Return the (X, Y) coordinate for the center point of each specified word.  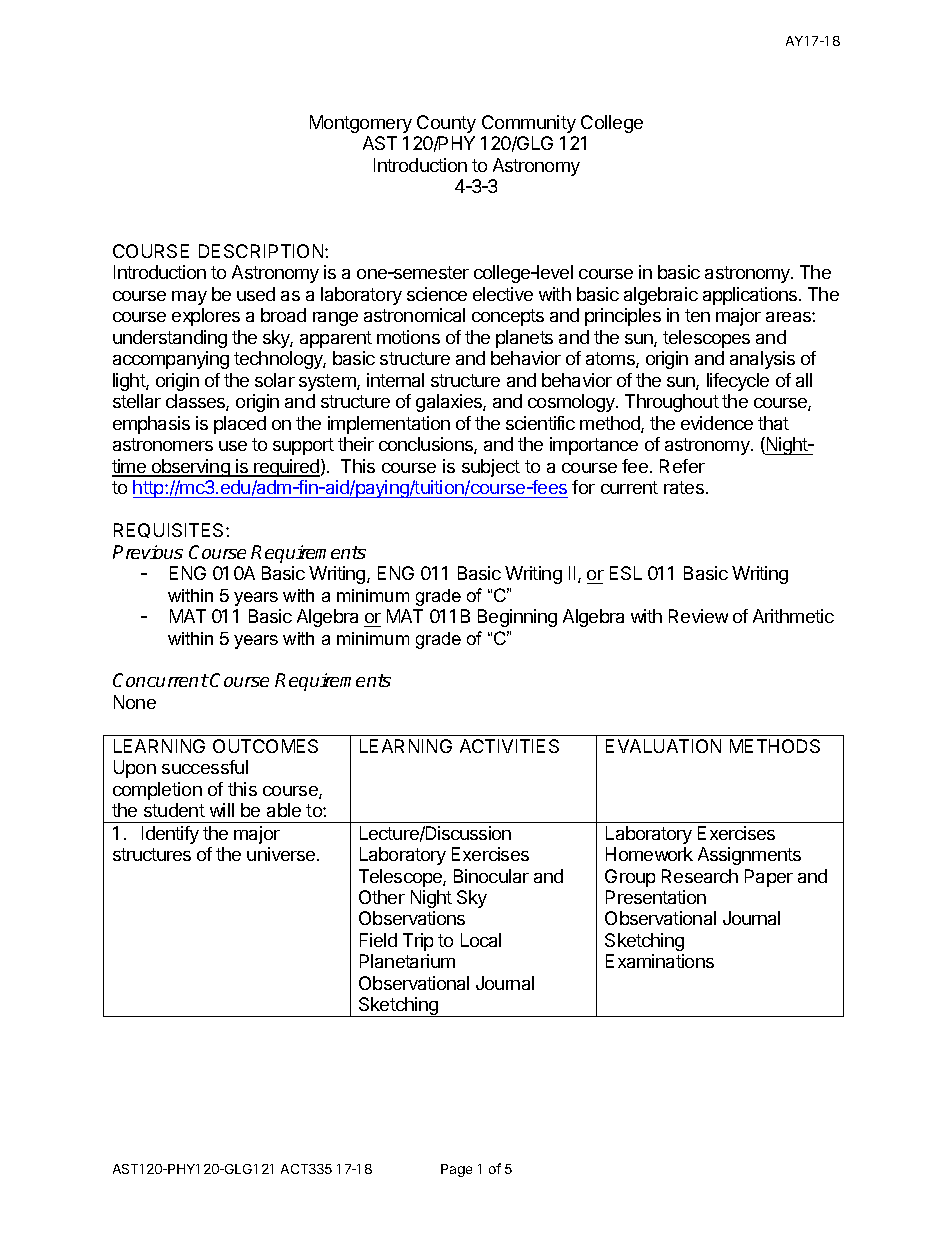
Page (456, 1170)
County (446, 124)
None (135, 702)
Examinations (660, 961)
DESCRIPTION (262, 251)
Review (698, 616)
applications (751, 296)
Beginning (517, 618)
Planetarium (407, 961)
